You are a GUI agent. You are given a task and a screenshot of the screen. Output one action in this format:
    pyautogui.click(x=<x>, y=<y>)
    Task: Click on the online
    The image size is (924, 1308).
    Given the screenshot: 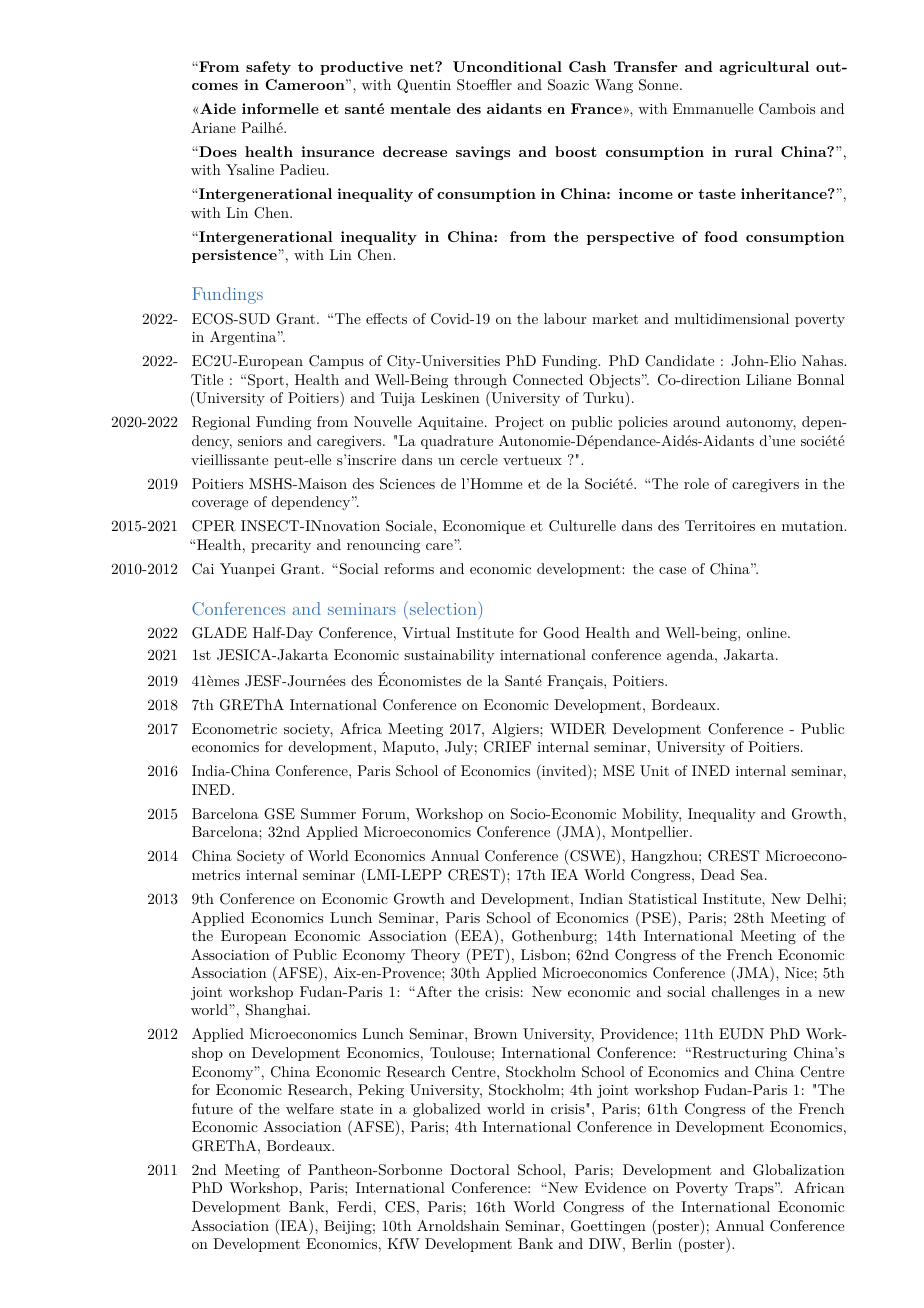 What is the action you would take?
    pyautogui.click(x=767, y=632)
